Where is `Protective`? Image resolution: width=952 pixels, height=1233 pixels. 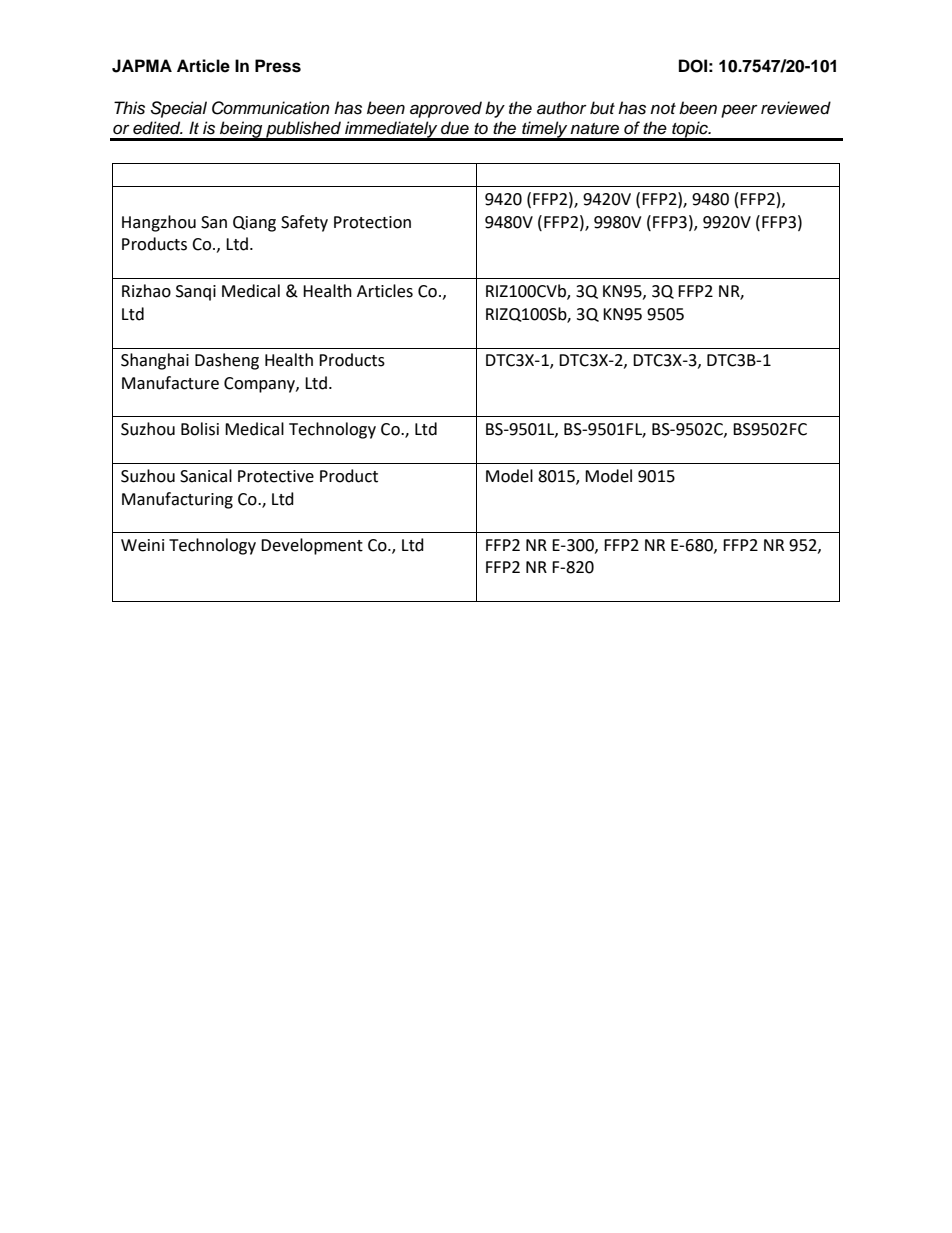 Protective is located at coordinates (276, 476).
